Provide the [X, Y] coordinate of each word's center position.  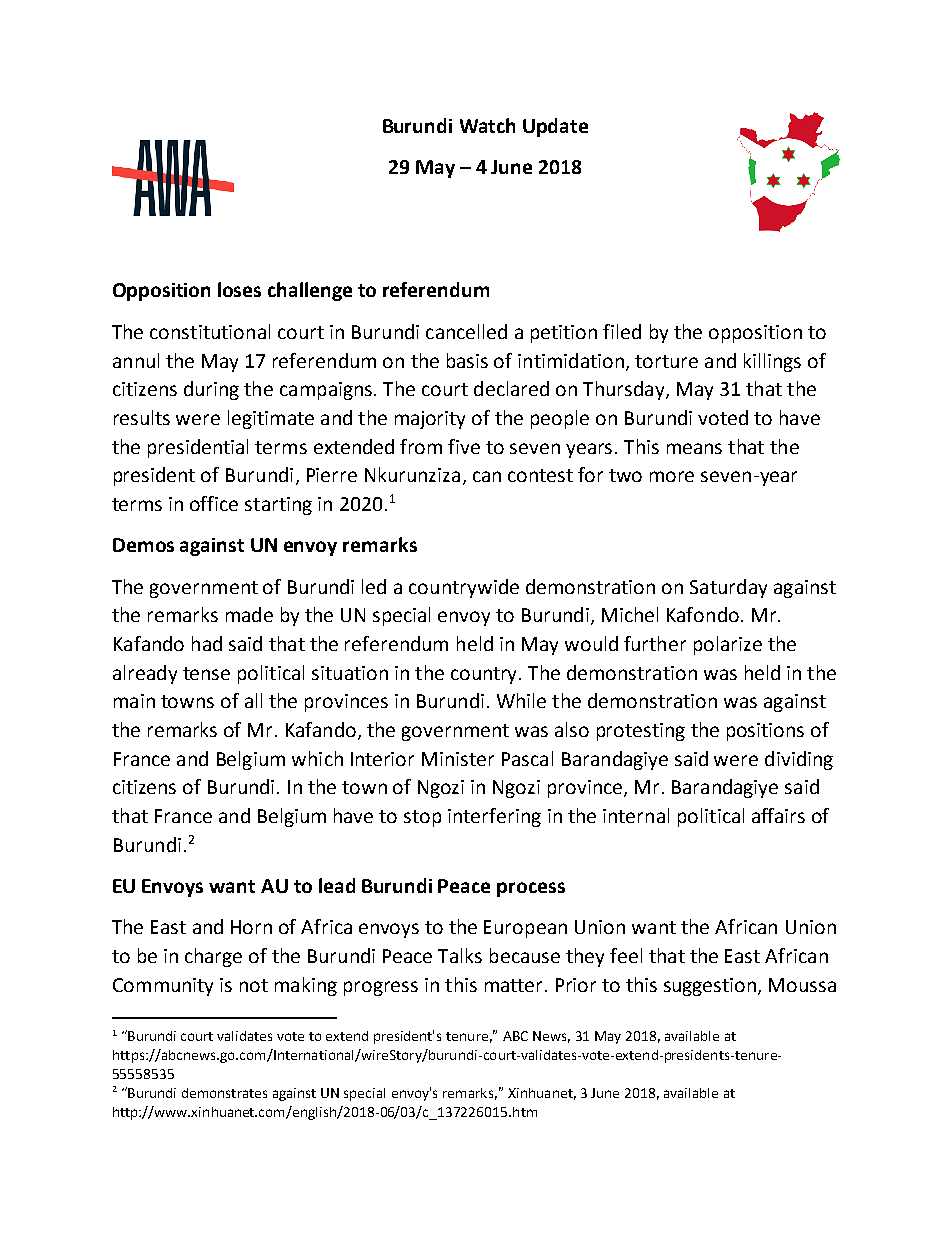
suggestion [711, 987]
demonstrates [224, 1093]
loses [239, 289]
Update [555, 127]
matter [513, 985]
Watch [487, 125]
